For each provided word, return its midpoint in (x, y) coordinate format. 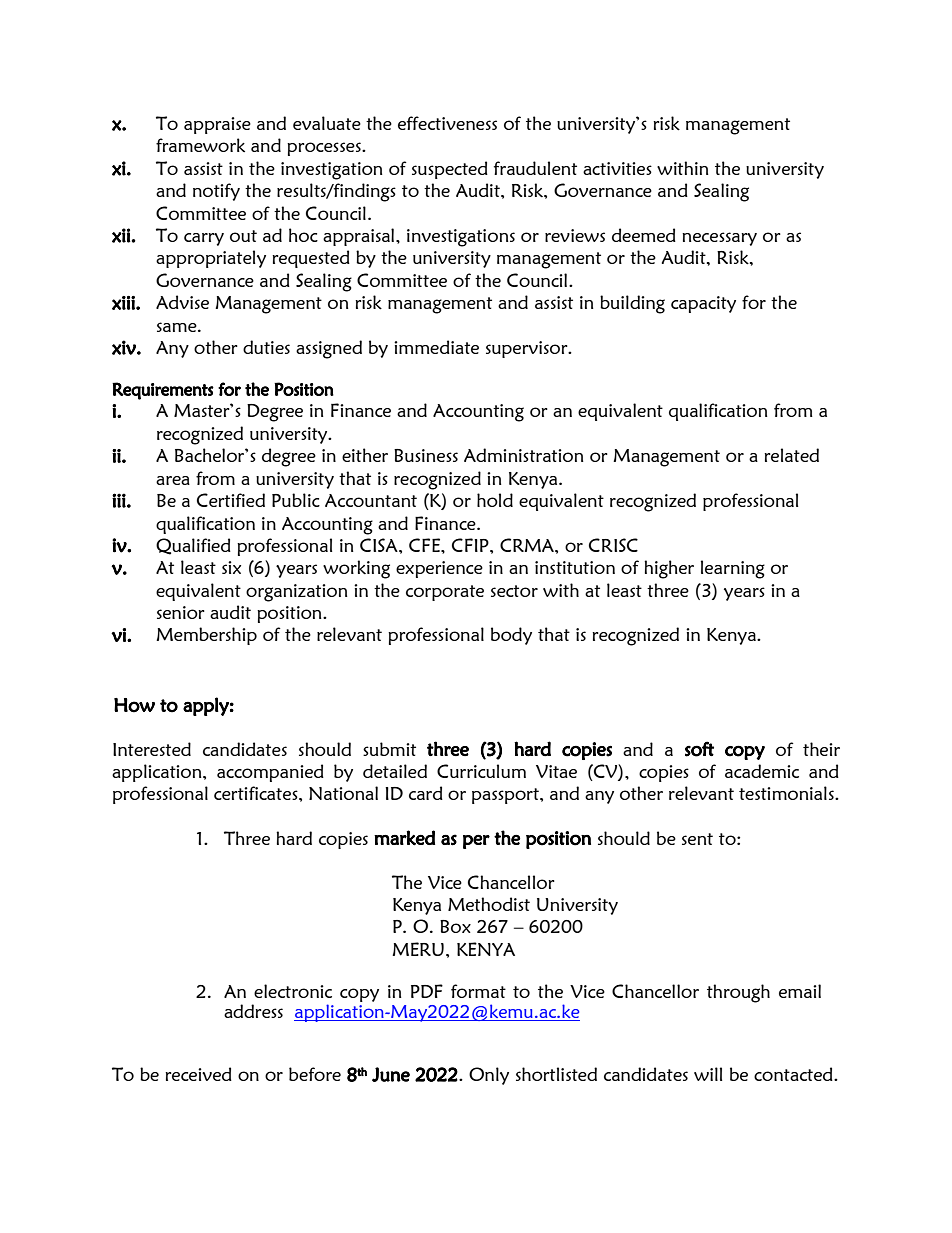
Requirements (163, 391)
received (198, 1074)
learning (733, 569)
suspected (450, 170)
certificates (257, 793)
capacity (703, 304)
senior (181, 612)
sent (697, 839)
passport (506, 796)
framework (200, 145)
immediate (436, 347)
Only (489, 1076)
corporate (445, 593)
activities (617, 168)
